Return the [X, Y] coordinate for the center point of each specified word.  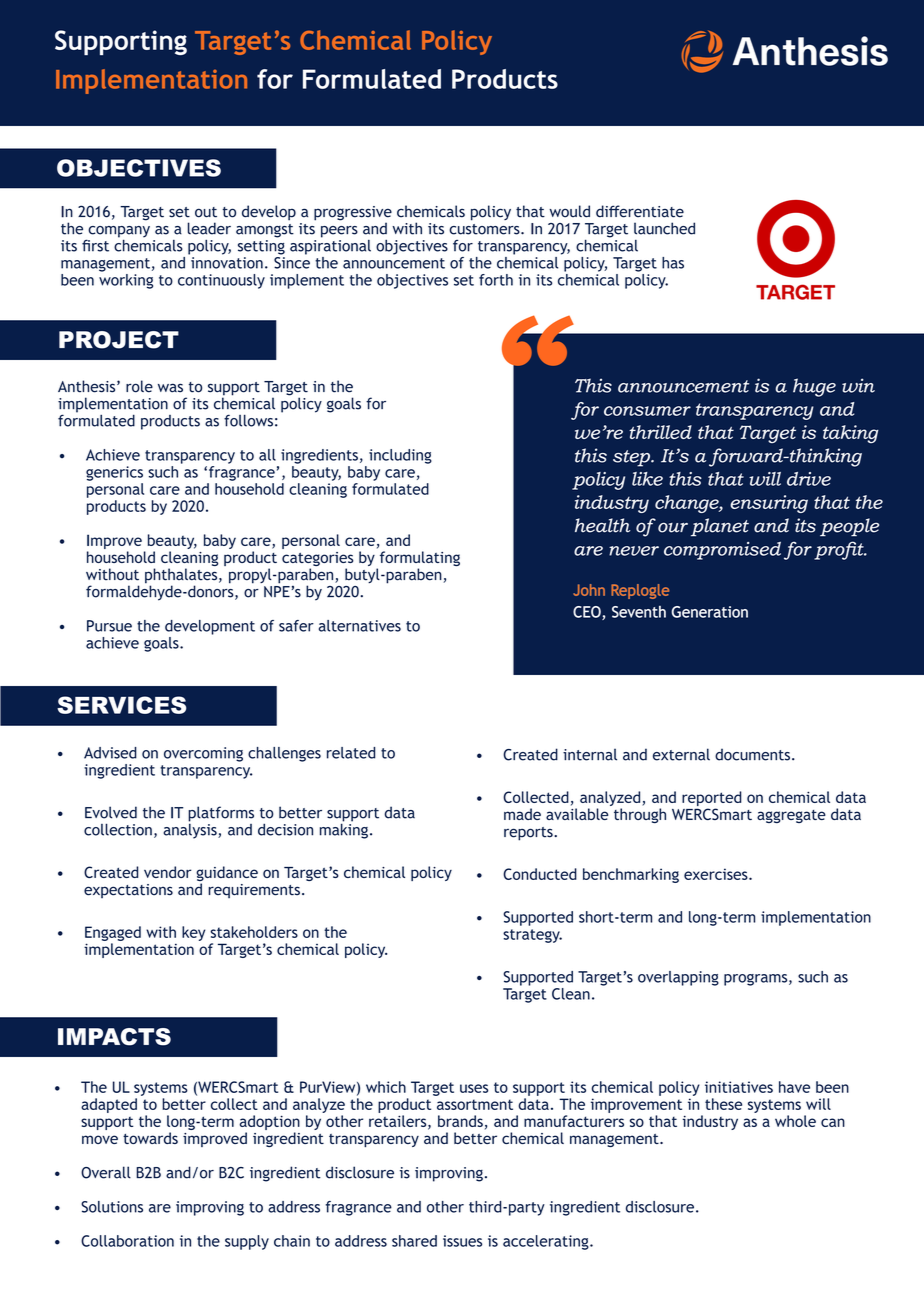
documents [752, 754]
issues [462, 1241]
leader [209, 228]
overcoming [203, 754]
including [400, 456]
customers [485, 229]
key [193, 933]
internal [590, 754]
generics [114, 473]
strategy [532, 936]
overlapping [678, 978]
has [673, 263]
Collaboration [127, 1241]
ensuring [769, 504]
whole [795, 1121]
